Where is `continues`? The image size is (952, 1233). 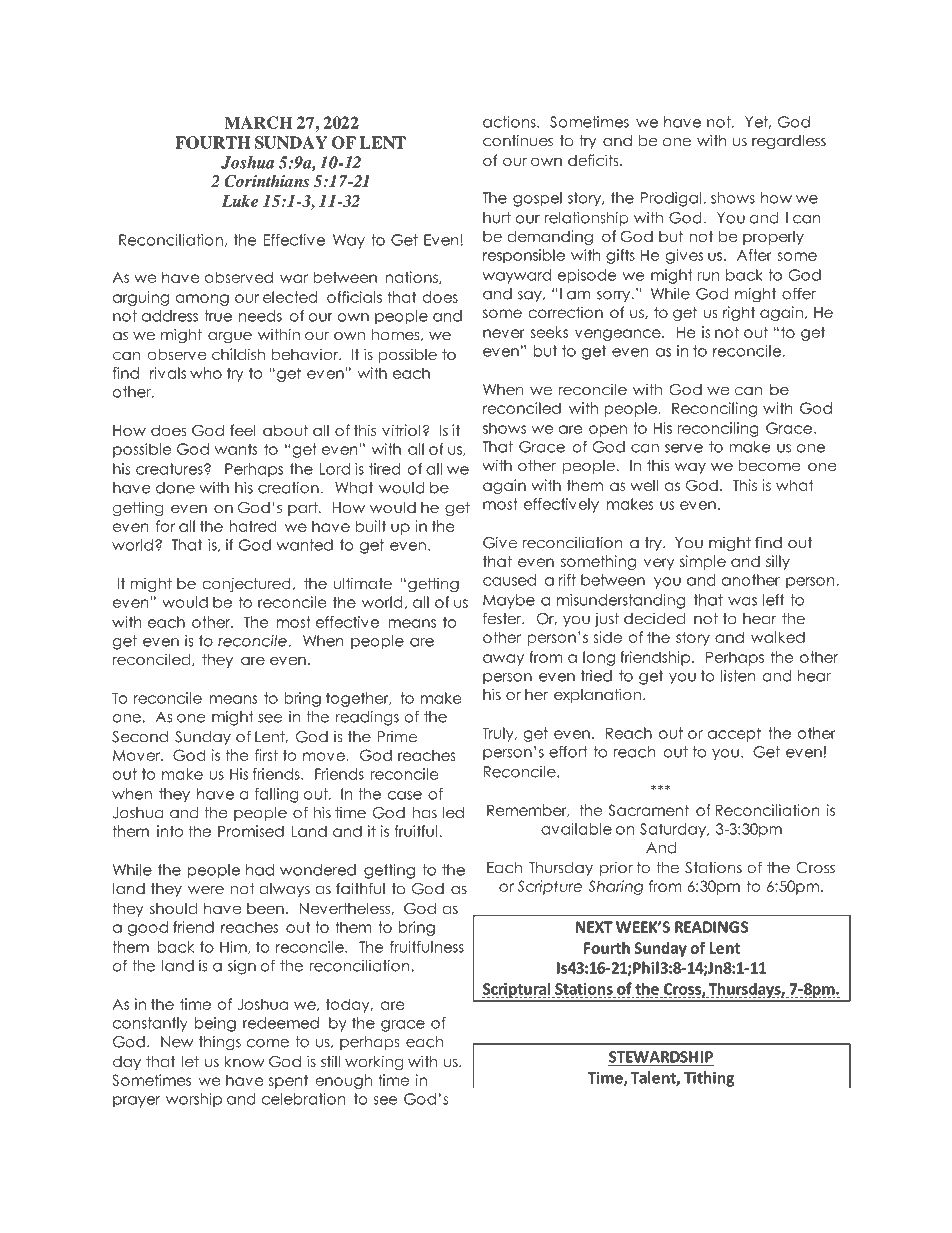 continues is located at coordinates (518, 141).
